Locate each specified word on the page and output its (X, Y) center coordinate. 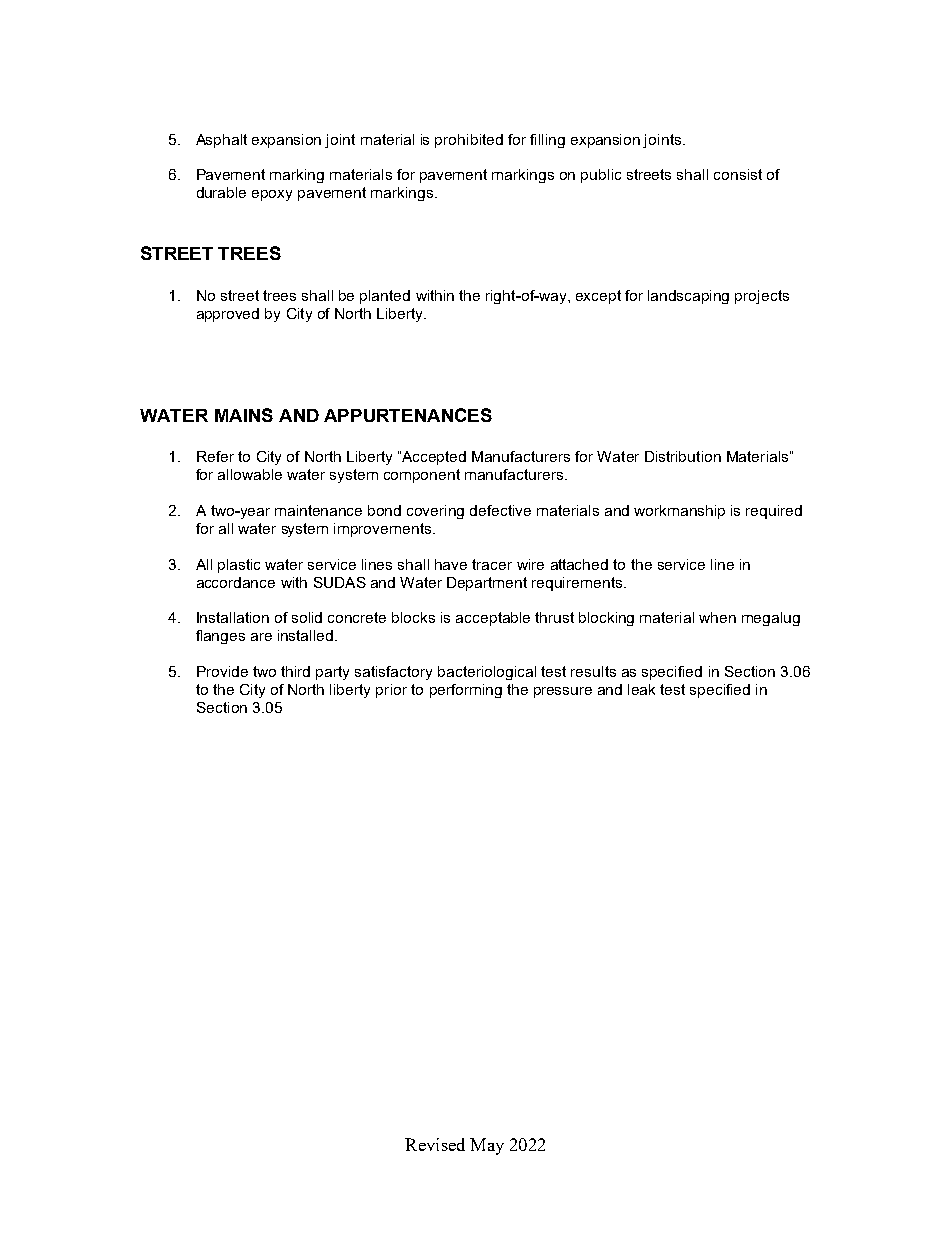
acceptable (493, 619)
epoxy (272, 195)
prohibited (469, 141)
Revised (435, 1144)
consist (738, 174)
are (261, 637)
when (717, 617)
